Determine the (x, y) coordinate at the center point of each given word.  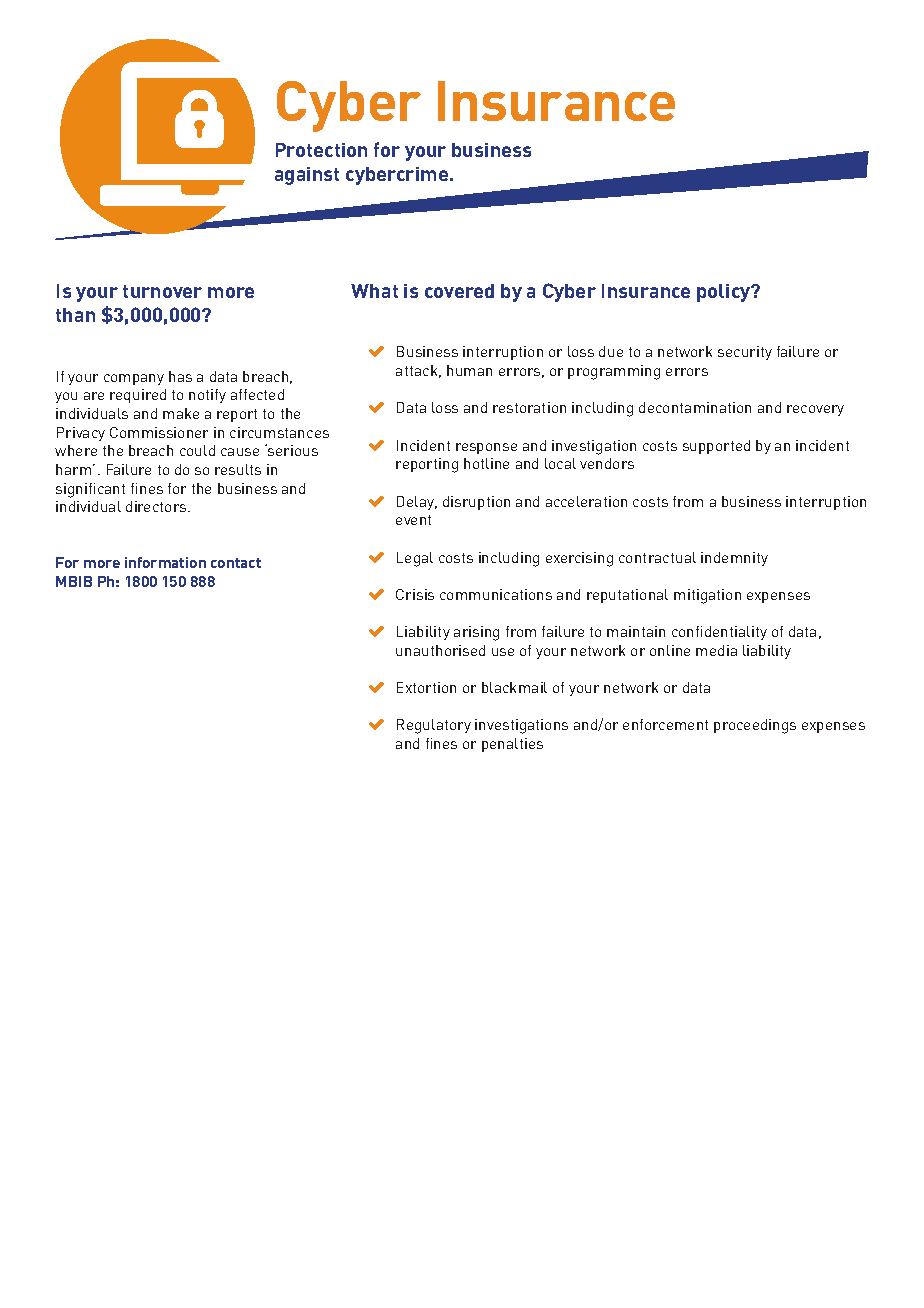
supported (716, 447)
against (307, 176)
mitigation (707, 596)
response (486, 448)
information (165, 562)
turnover (162, 291)
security (745, 353)
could (197, 450)
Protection (321, 150)
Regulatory (434, 726)
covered (459, 291)
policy (725, 293)
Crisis (415, 594)
